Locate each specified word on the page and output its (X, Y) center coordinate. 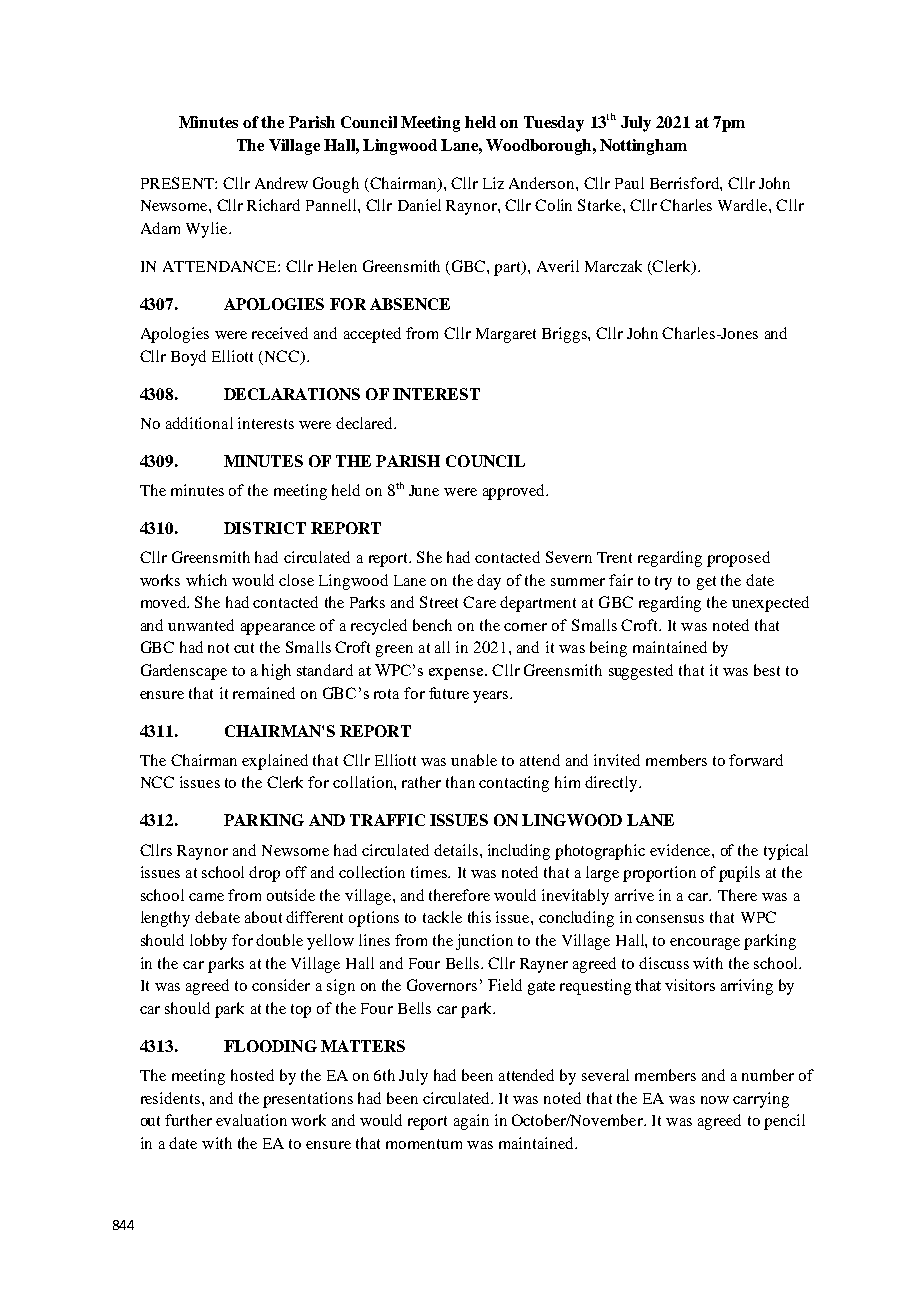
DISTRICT (265, 528)
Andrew (281, 183)
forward (756, 760)
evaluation (251, 1120)
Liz (493, 183)
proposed (738, 559)
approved (515, 492)
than (460, 782)
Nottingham (643, 147)
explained (275, 762)
